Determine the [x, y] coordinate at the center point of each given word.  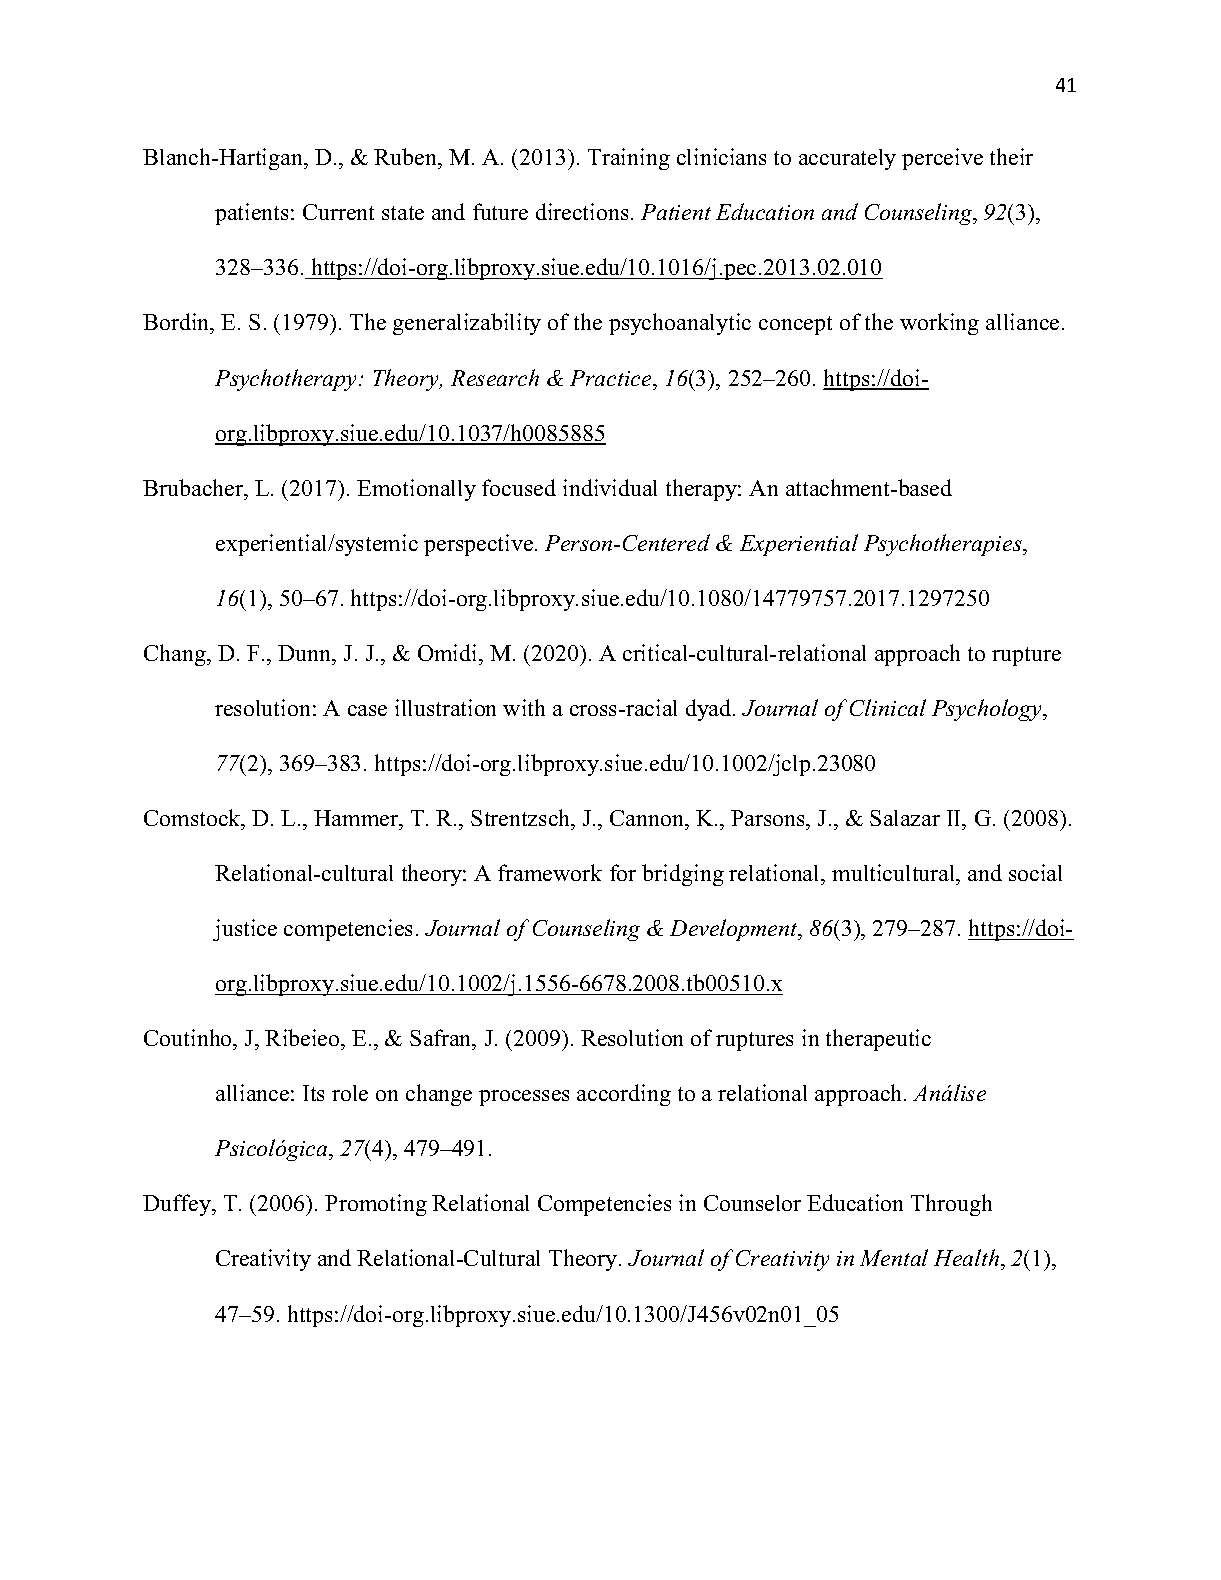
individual [610, 487]
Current [338, 212]
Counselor [752, 1203]
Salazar [905, 818]
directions [582, 211]
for [623, 872]
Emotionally [416, 490]
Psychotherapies [944, 545]
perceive [942, 159]
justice [245, 930]
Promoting [376, 1205]
